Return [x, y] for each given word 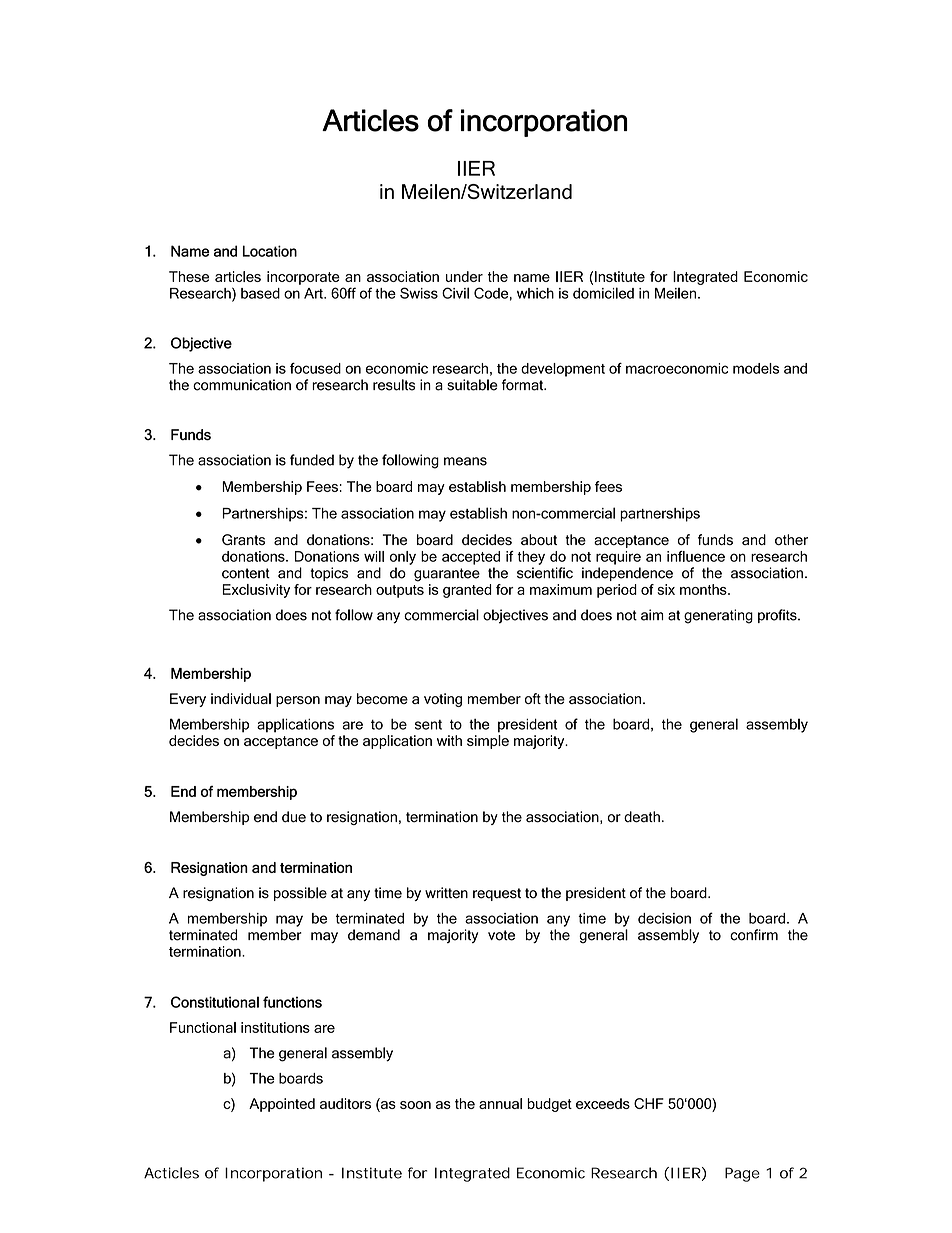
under [464, 276]
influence [696, 556]
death [642, 817]
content [246, 573]
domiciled [603, 293]
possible [300, 894]
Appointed [282, 1105]
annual [500, 1103]
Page [742, 1174]
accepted [471, 558]
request [497, 894]
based [260, 293]
